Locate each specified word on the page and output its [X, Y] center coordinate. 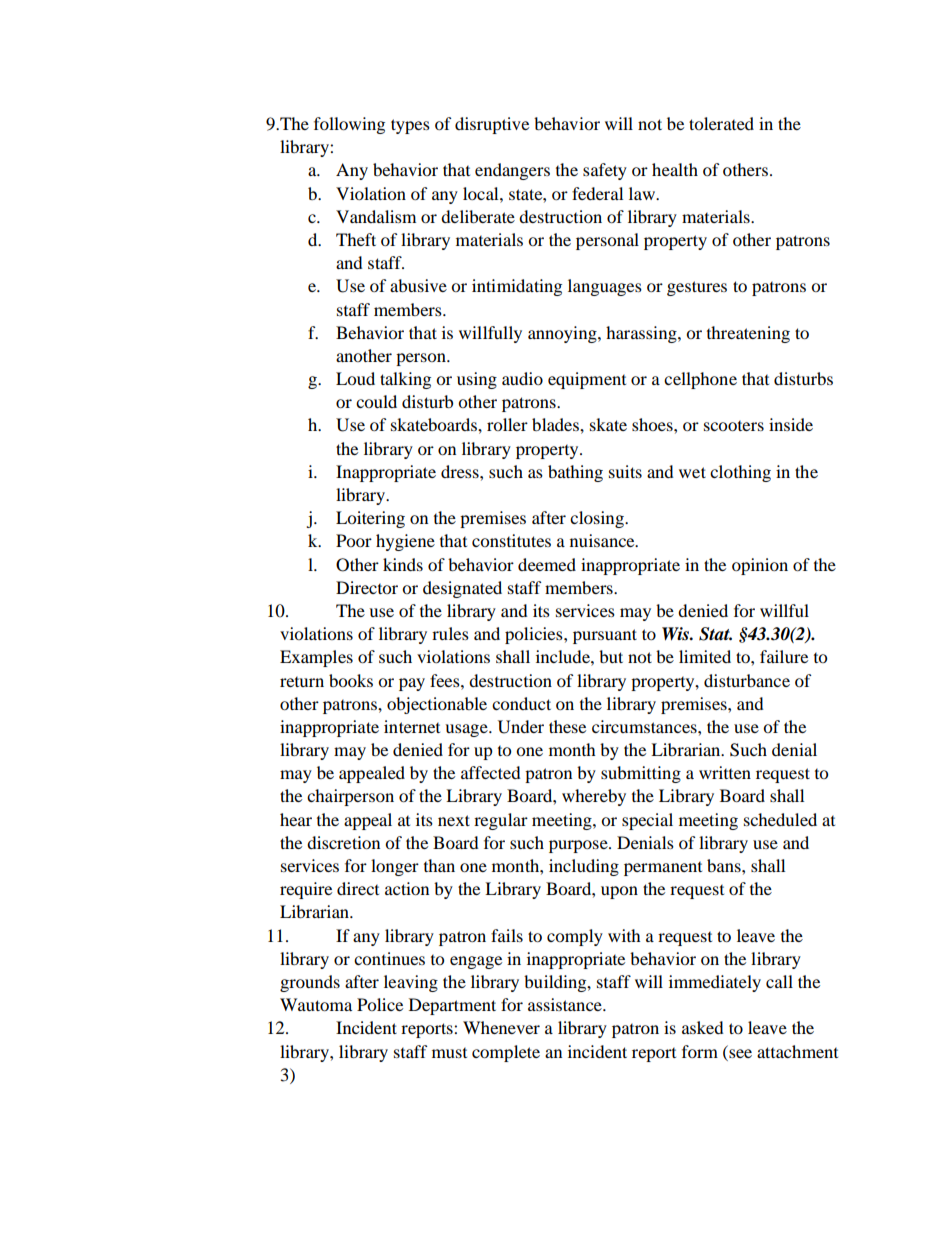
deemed [547, 564]
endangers [512, 171]
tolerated [721, 123]
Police [380, 1004]
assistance [566, 1004]
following [349, 125]
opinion [760, 566]
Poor [354, 540]
